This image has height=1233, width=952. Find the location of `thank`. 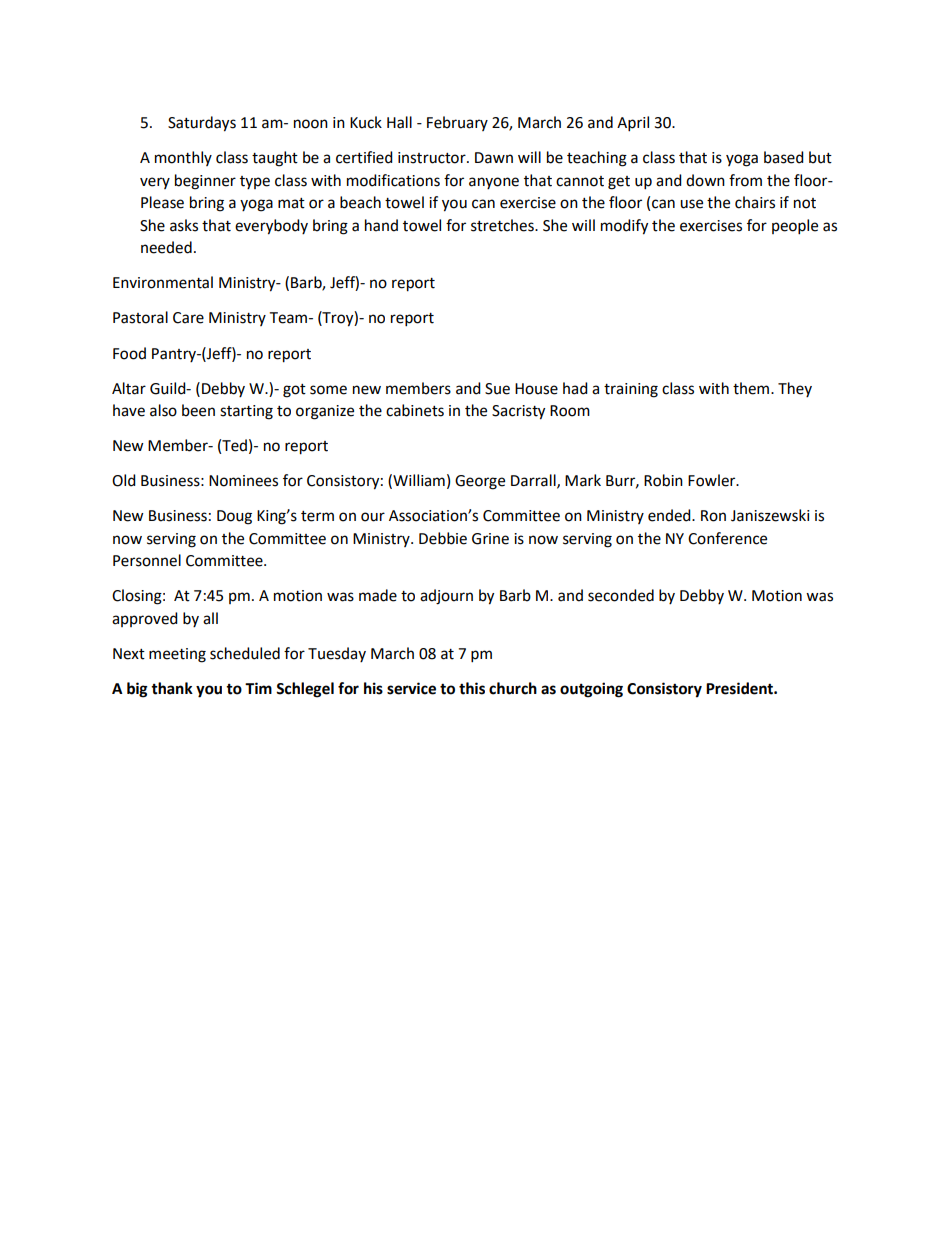

thank is located at coordinates (172, 688).
